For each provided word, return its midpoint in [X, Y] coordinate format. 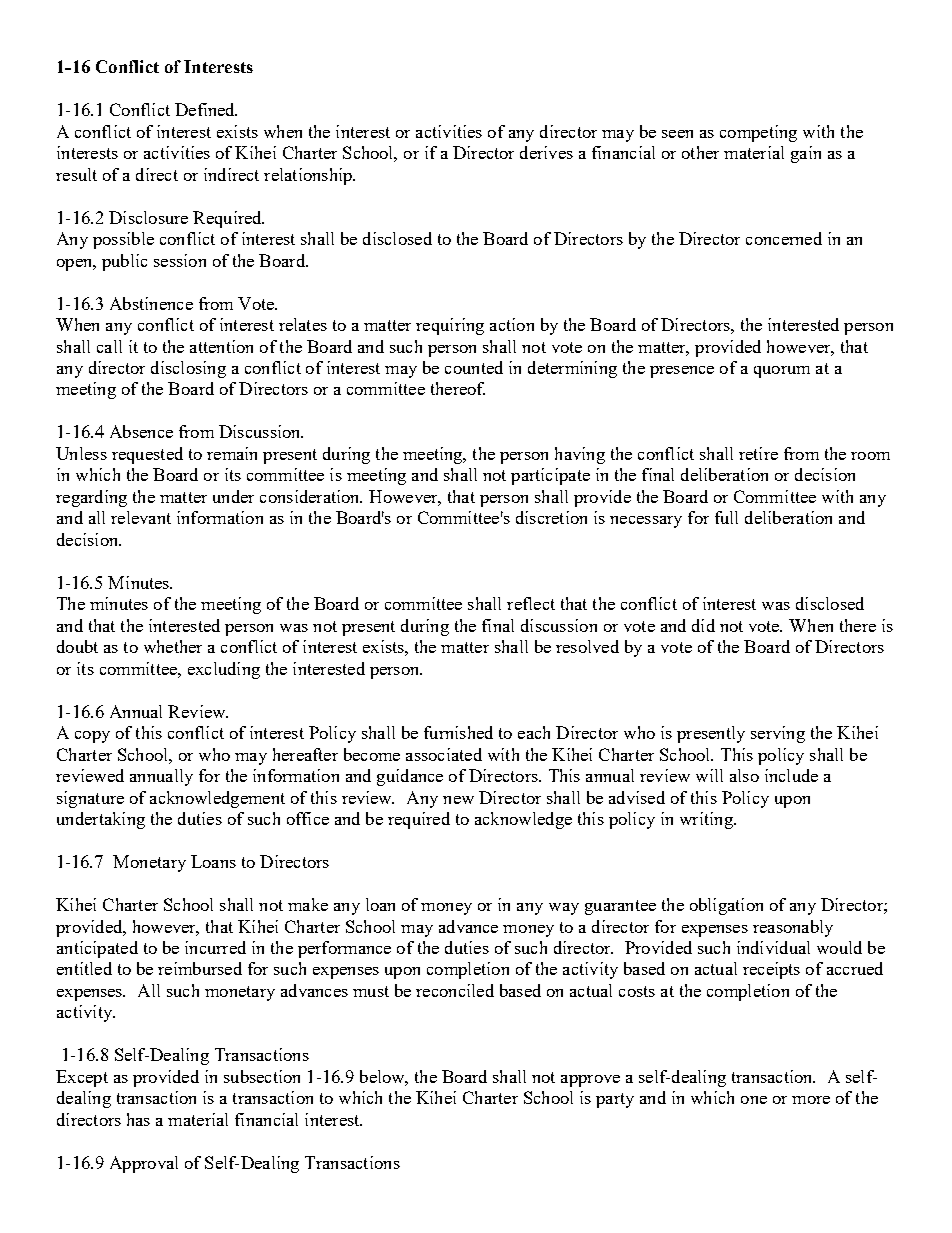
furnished [458, 732]
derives [546, 152]
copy [92, 737]
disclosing [188, 369]
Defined [206, 109]
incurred [215, 947]
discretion [551, 517]
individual [773, 947]
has [138, 1119]
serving [778, 734]
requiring [450, 326]
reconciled [455, 990]
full [726, 517]
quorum [782, 372]
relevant [141, 517]
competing [758, 133]
